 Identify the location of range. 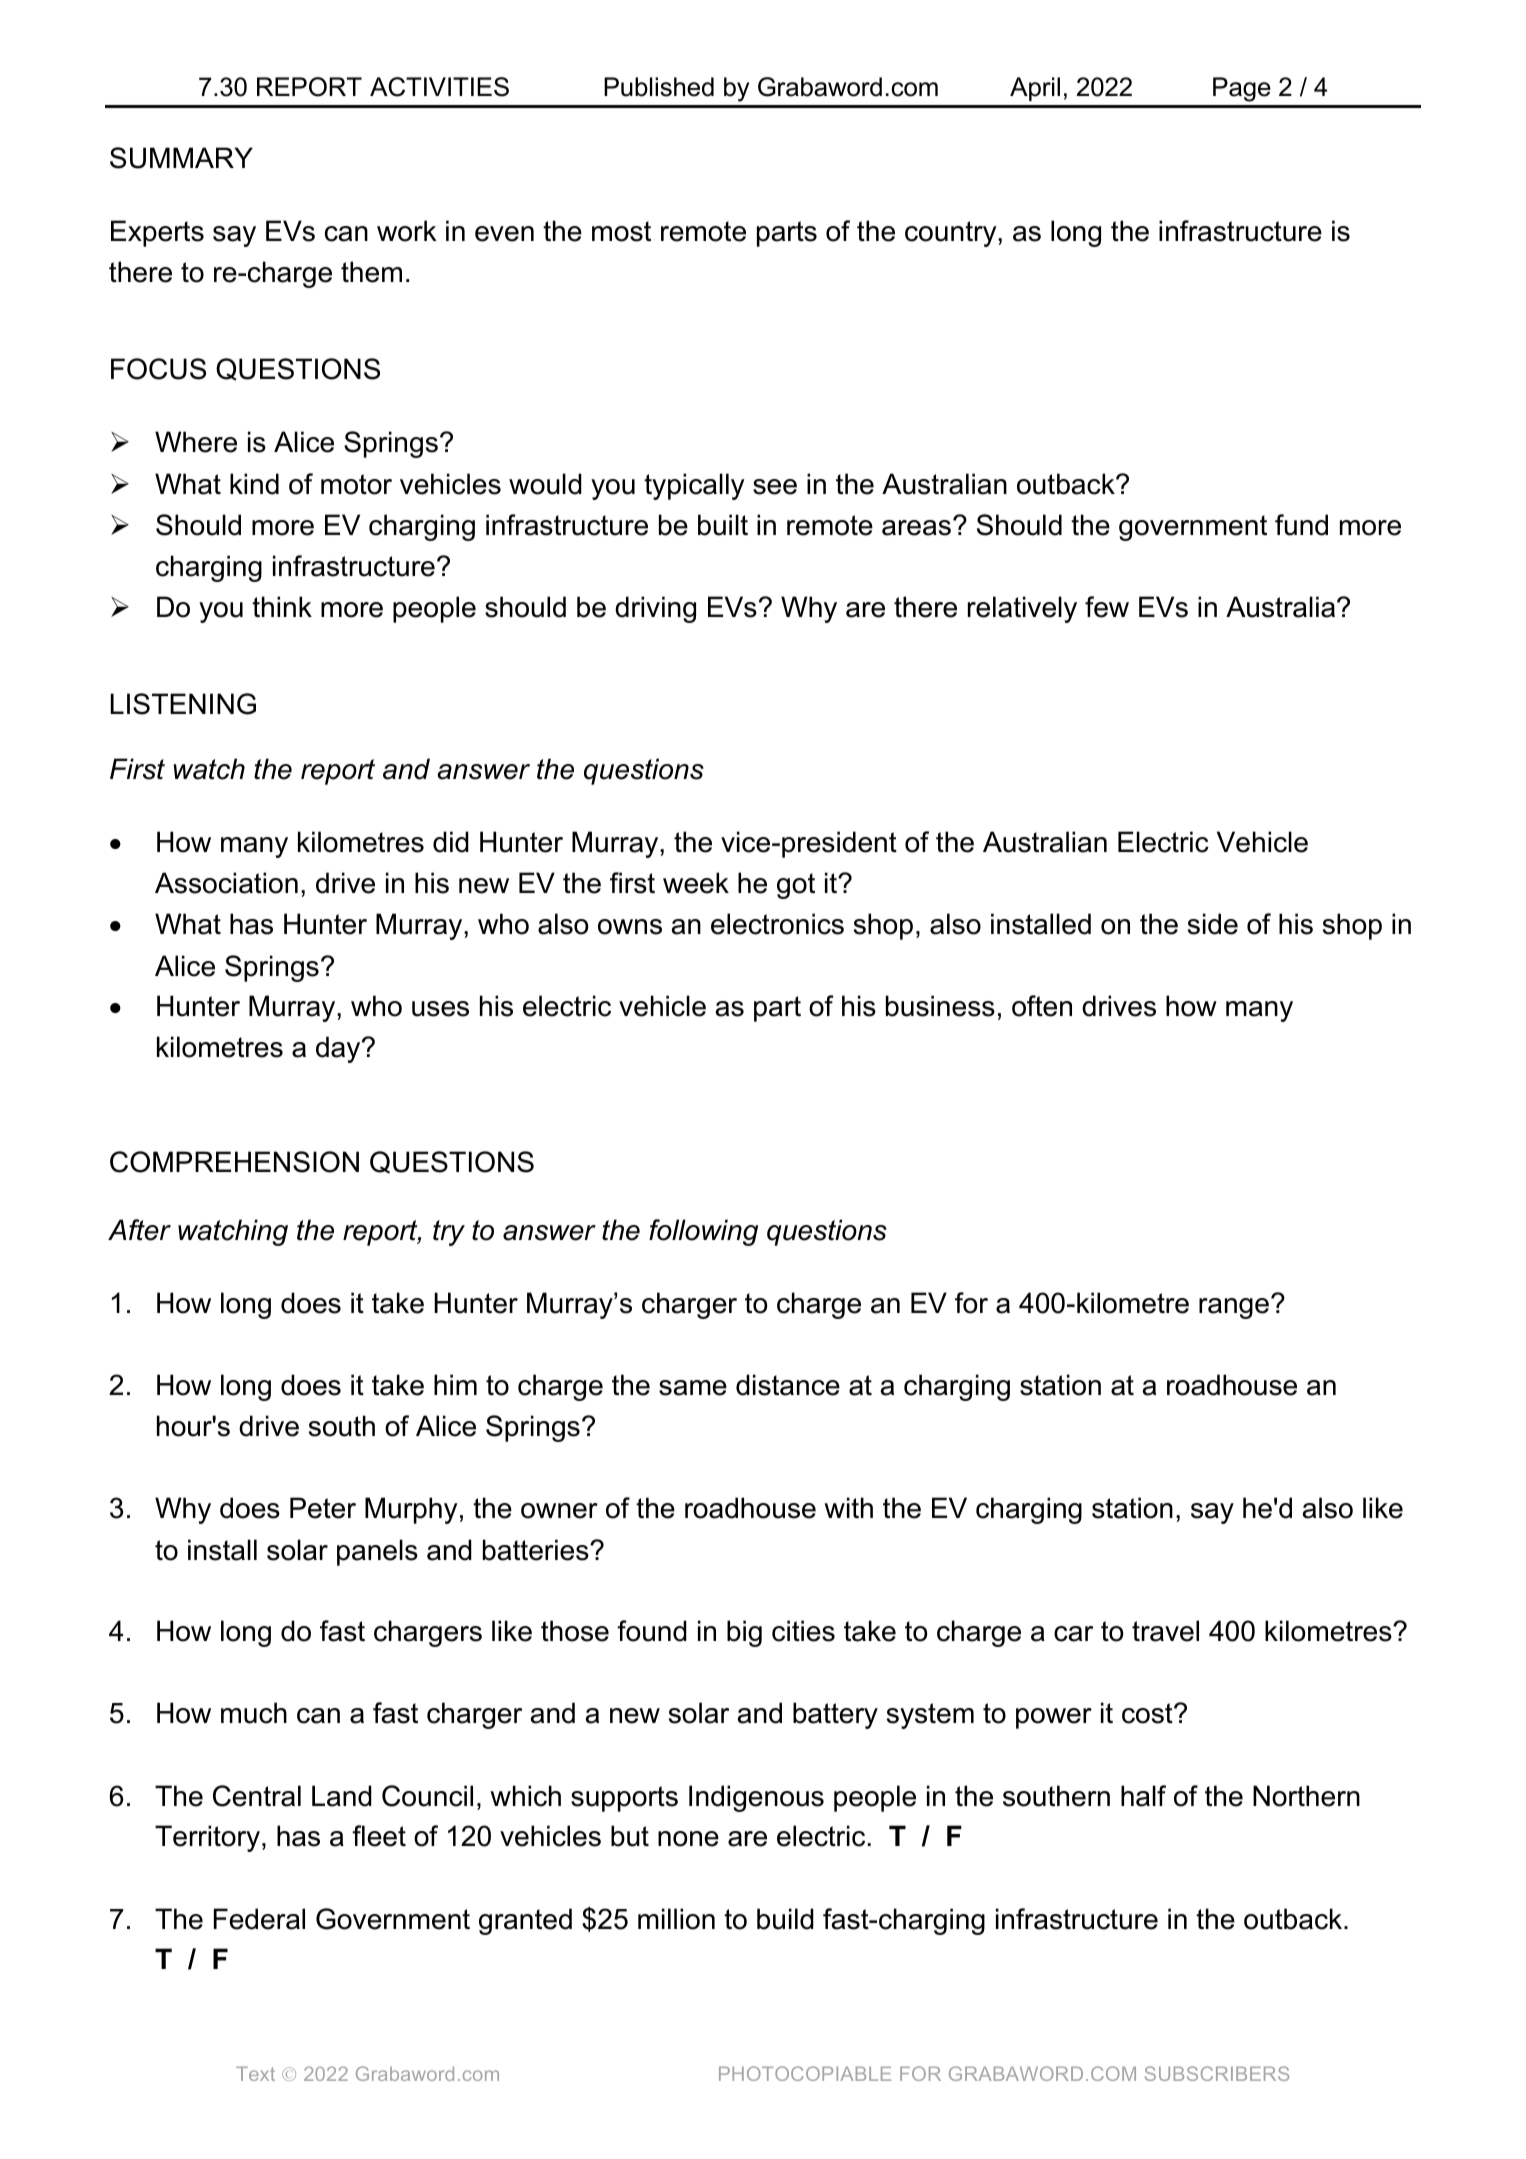
(1234, 1308).
